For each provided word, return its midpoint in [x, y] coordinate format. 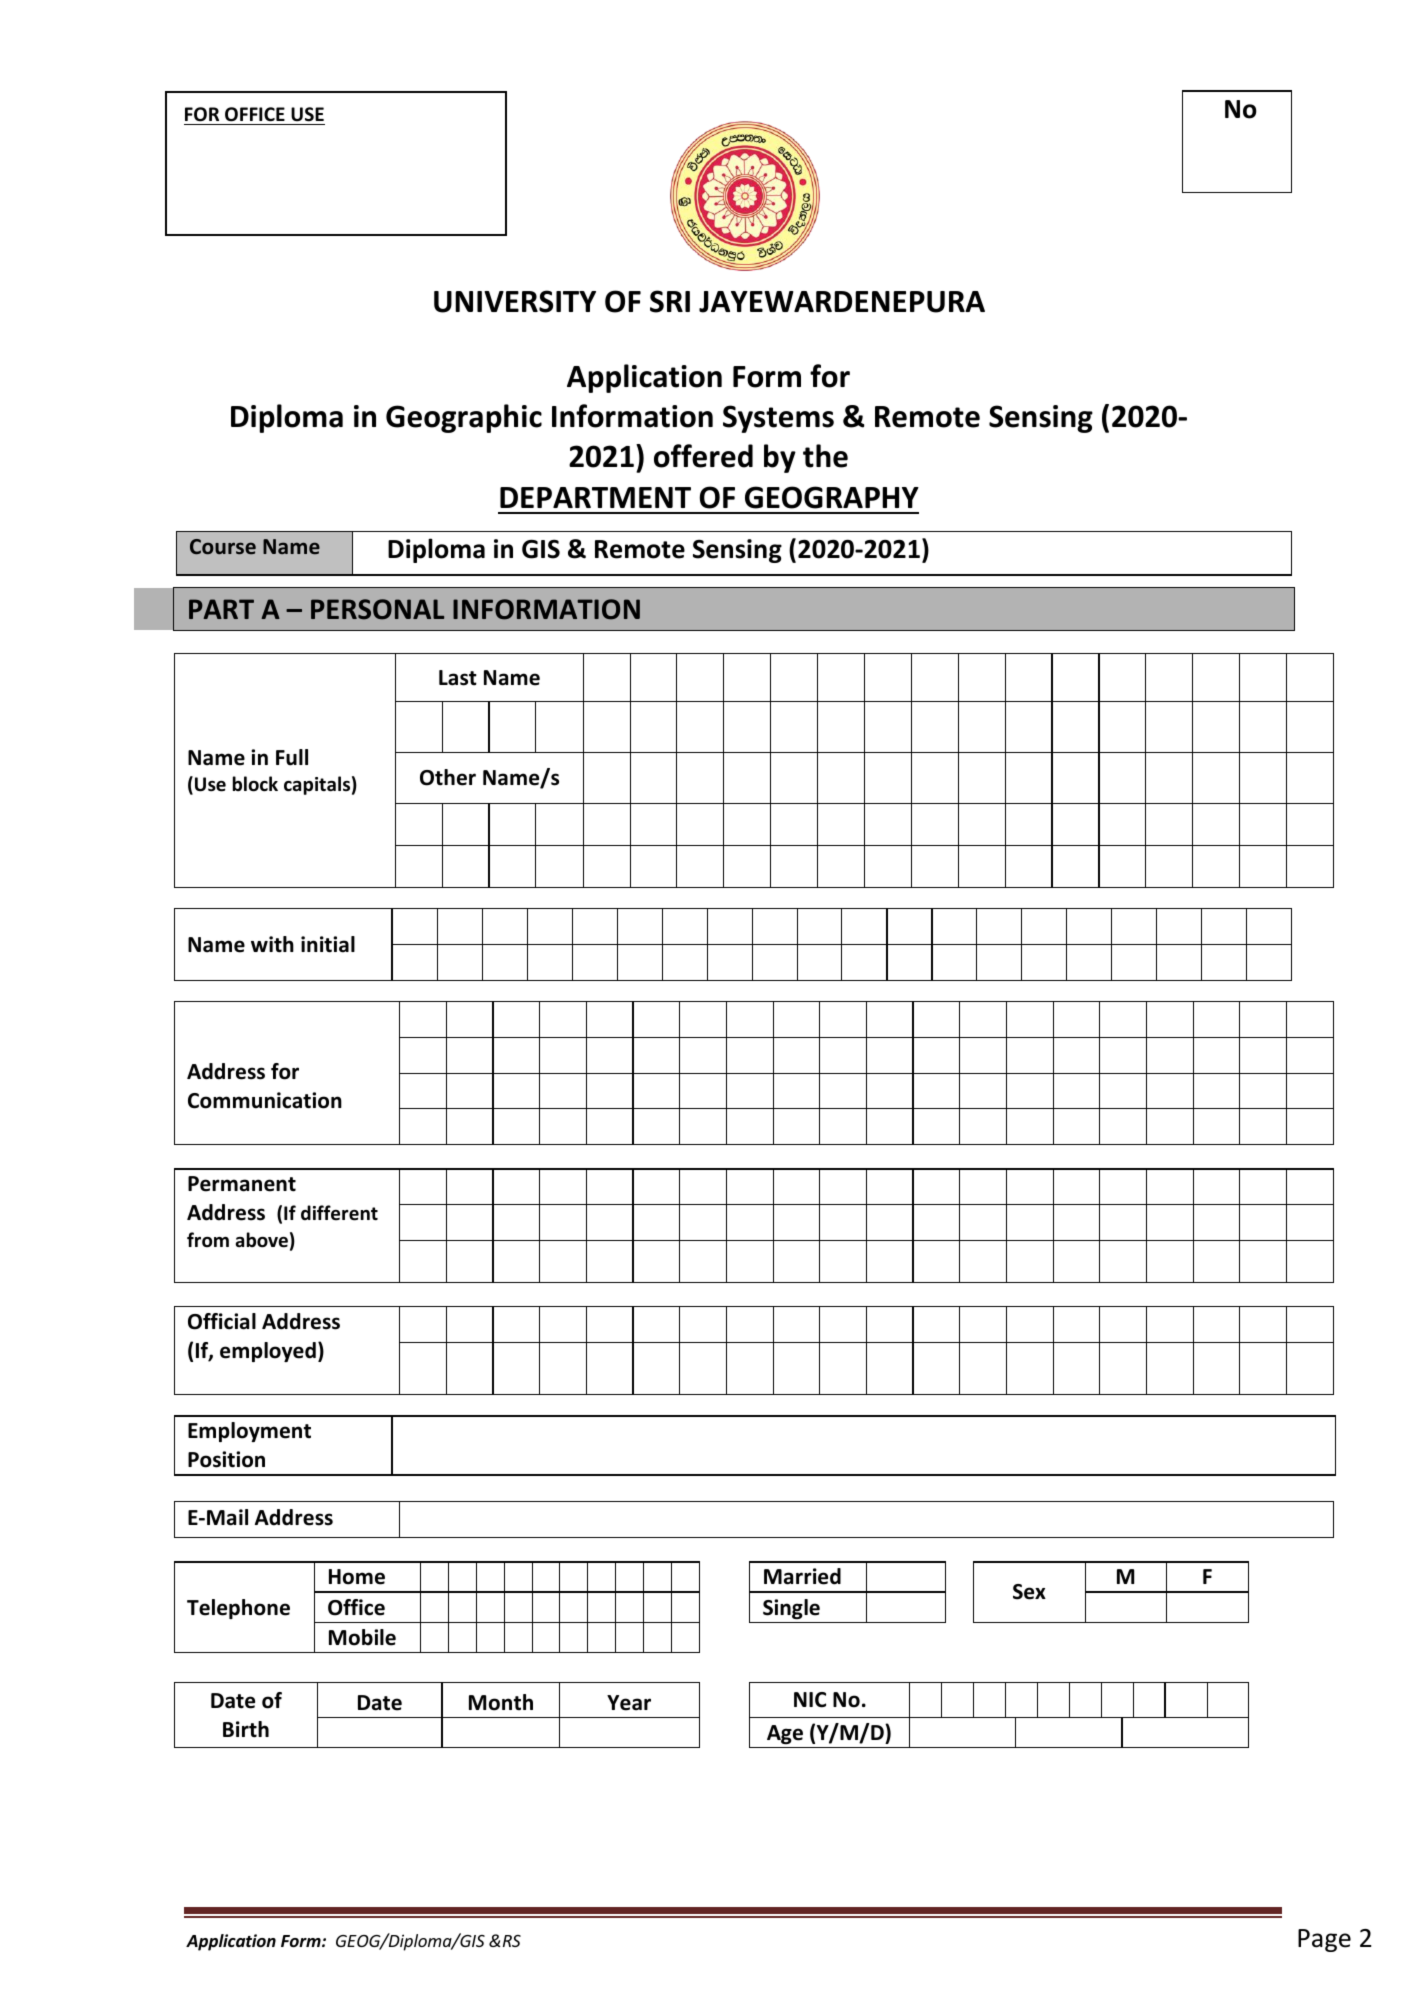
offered [703, 456]
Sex [1029, 1592]
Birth [246, 1729]
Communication [265, 1100]
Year [629, 1703]
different [339, 1213]
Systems [778, 419]
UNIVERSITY [515, 301]
